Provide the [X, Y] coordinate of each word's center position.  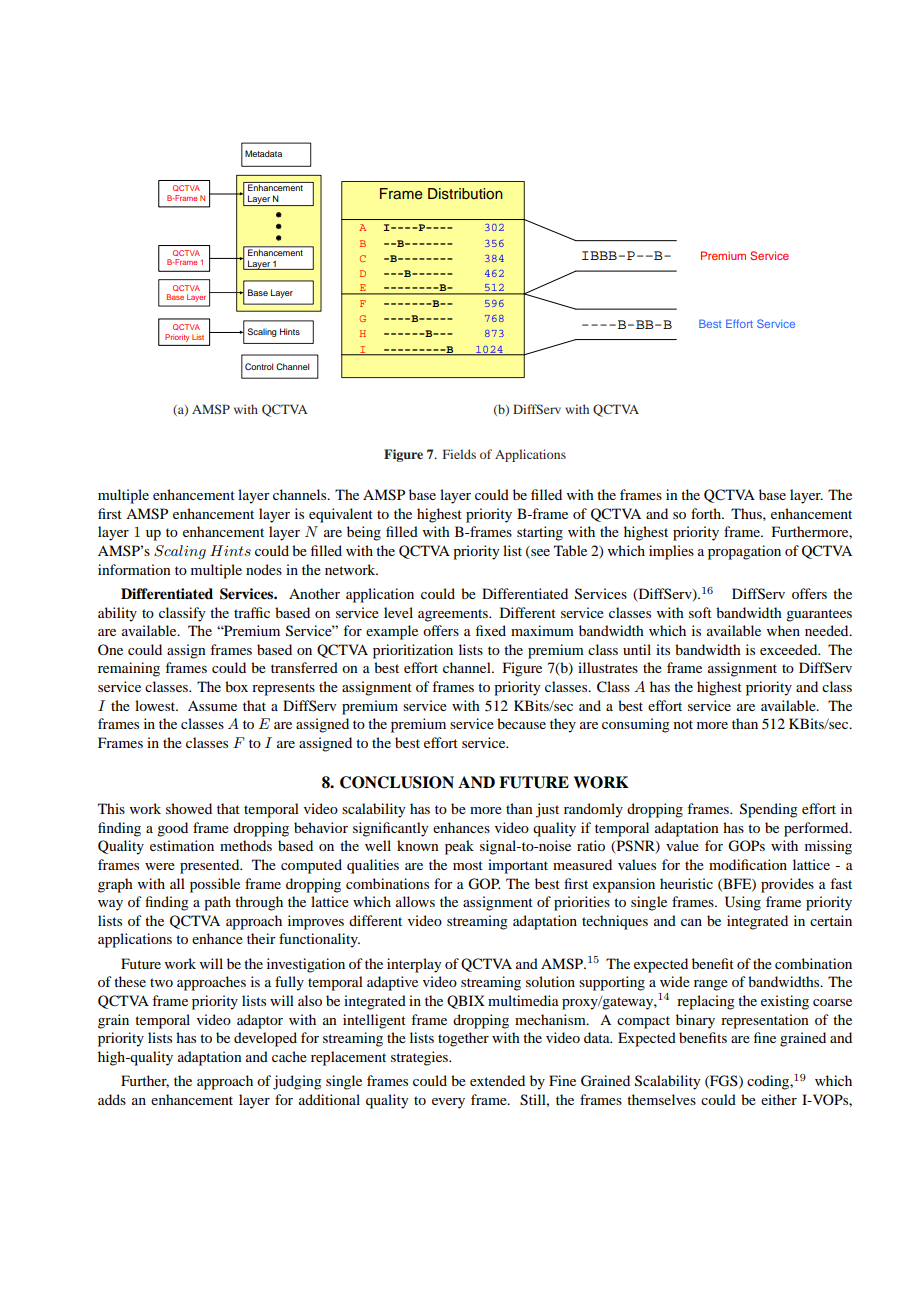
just [547, 810]
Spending [769, 810]
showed [189, 808]
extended [497, 1080]
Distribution [465, 194]
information [134, 569]
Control [259, 366]
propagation [744, 552]
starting [540, 533]
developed [265, 1039]
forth [707, 513]
